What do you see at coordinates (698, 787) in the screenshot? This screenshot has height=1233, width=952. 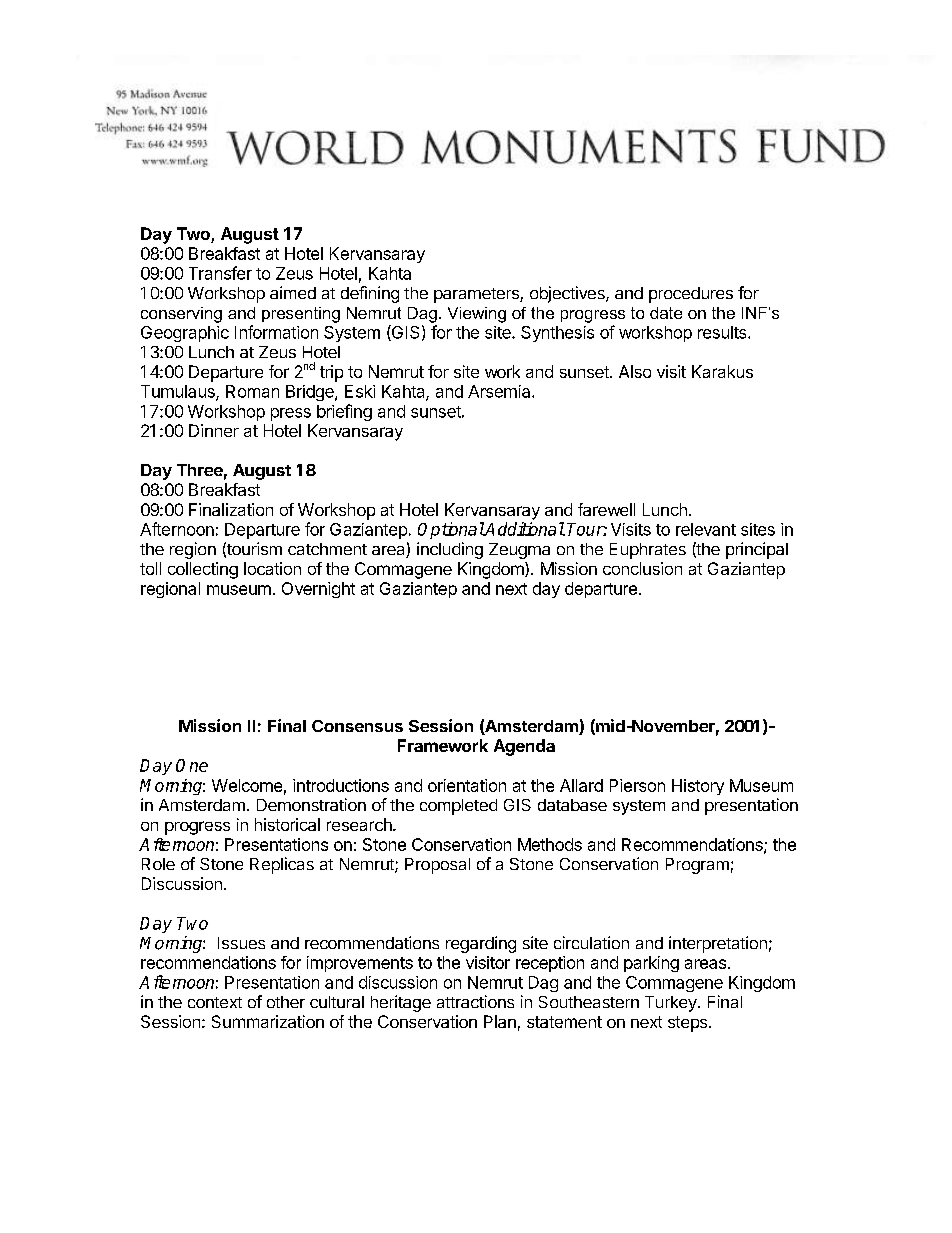 I see `History` at bounding box center [698, 787].
